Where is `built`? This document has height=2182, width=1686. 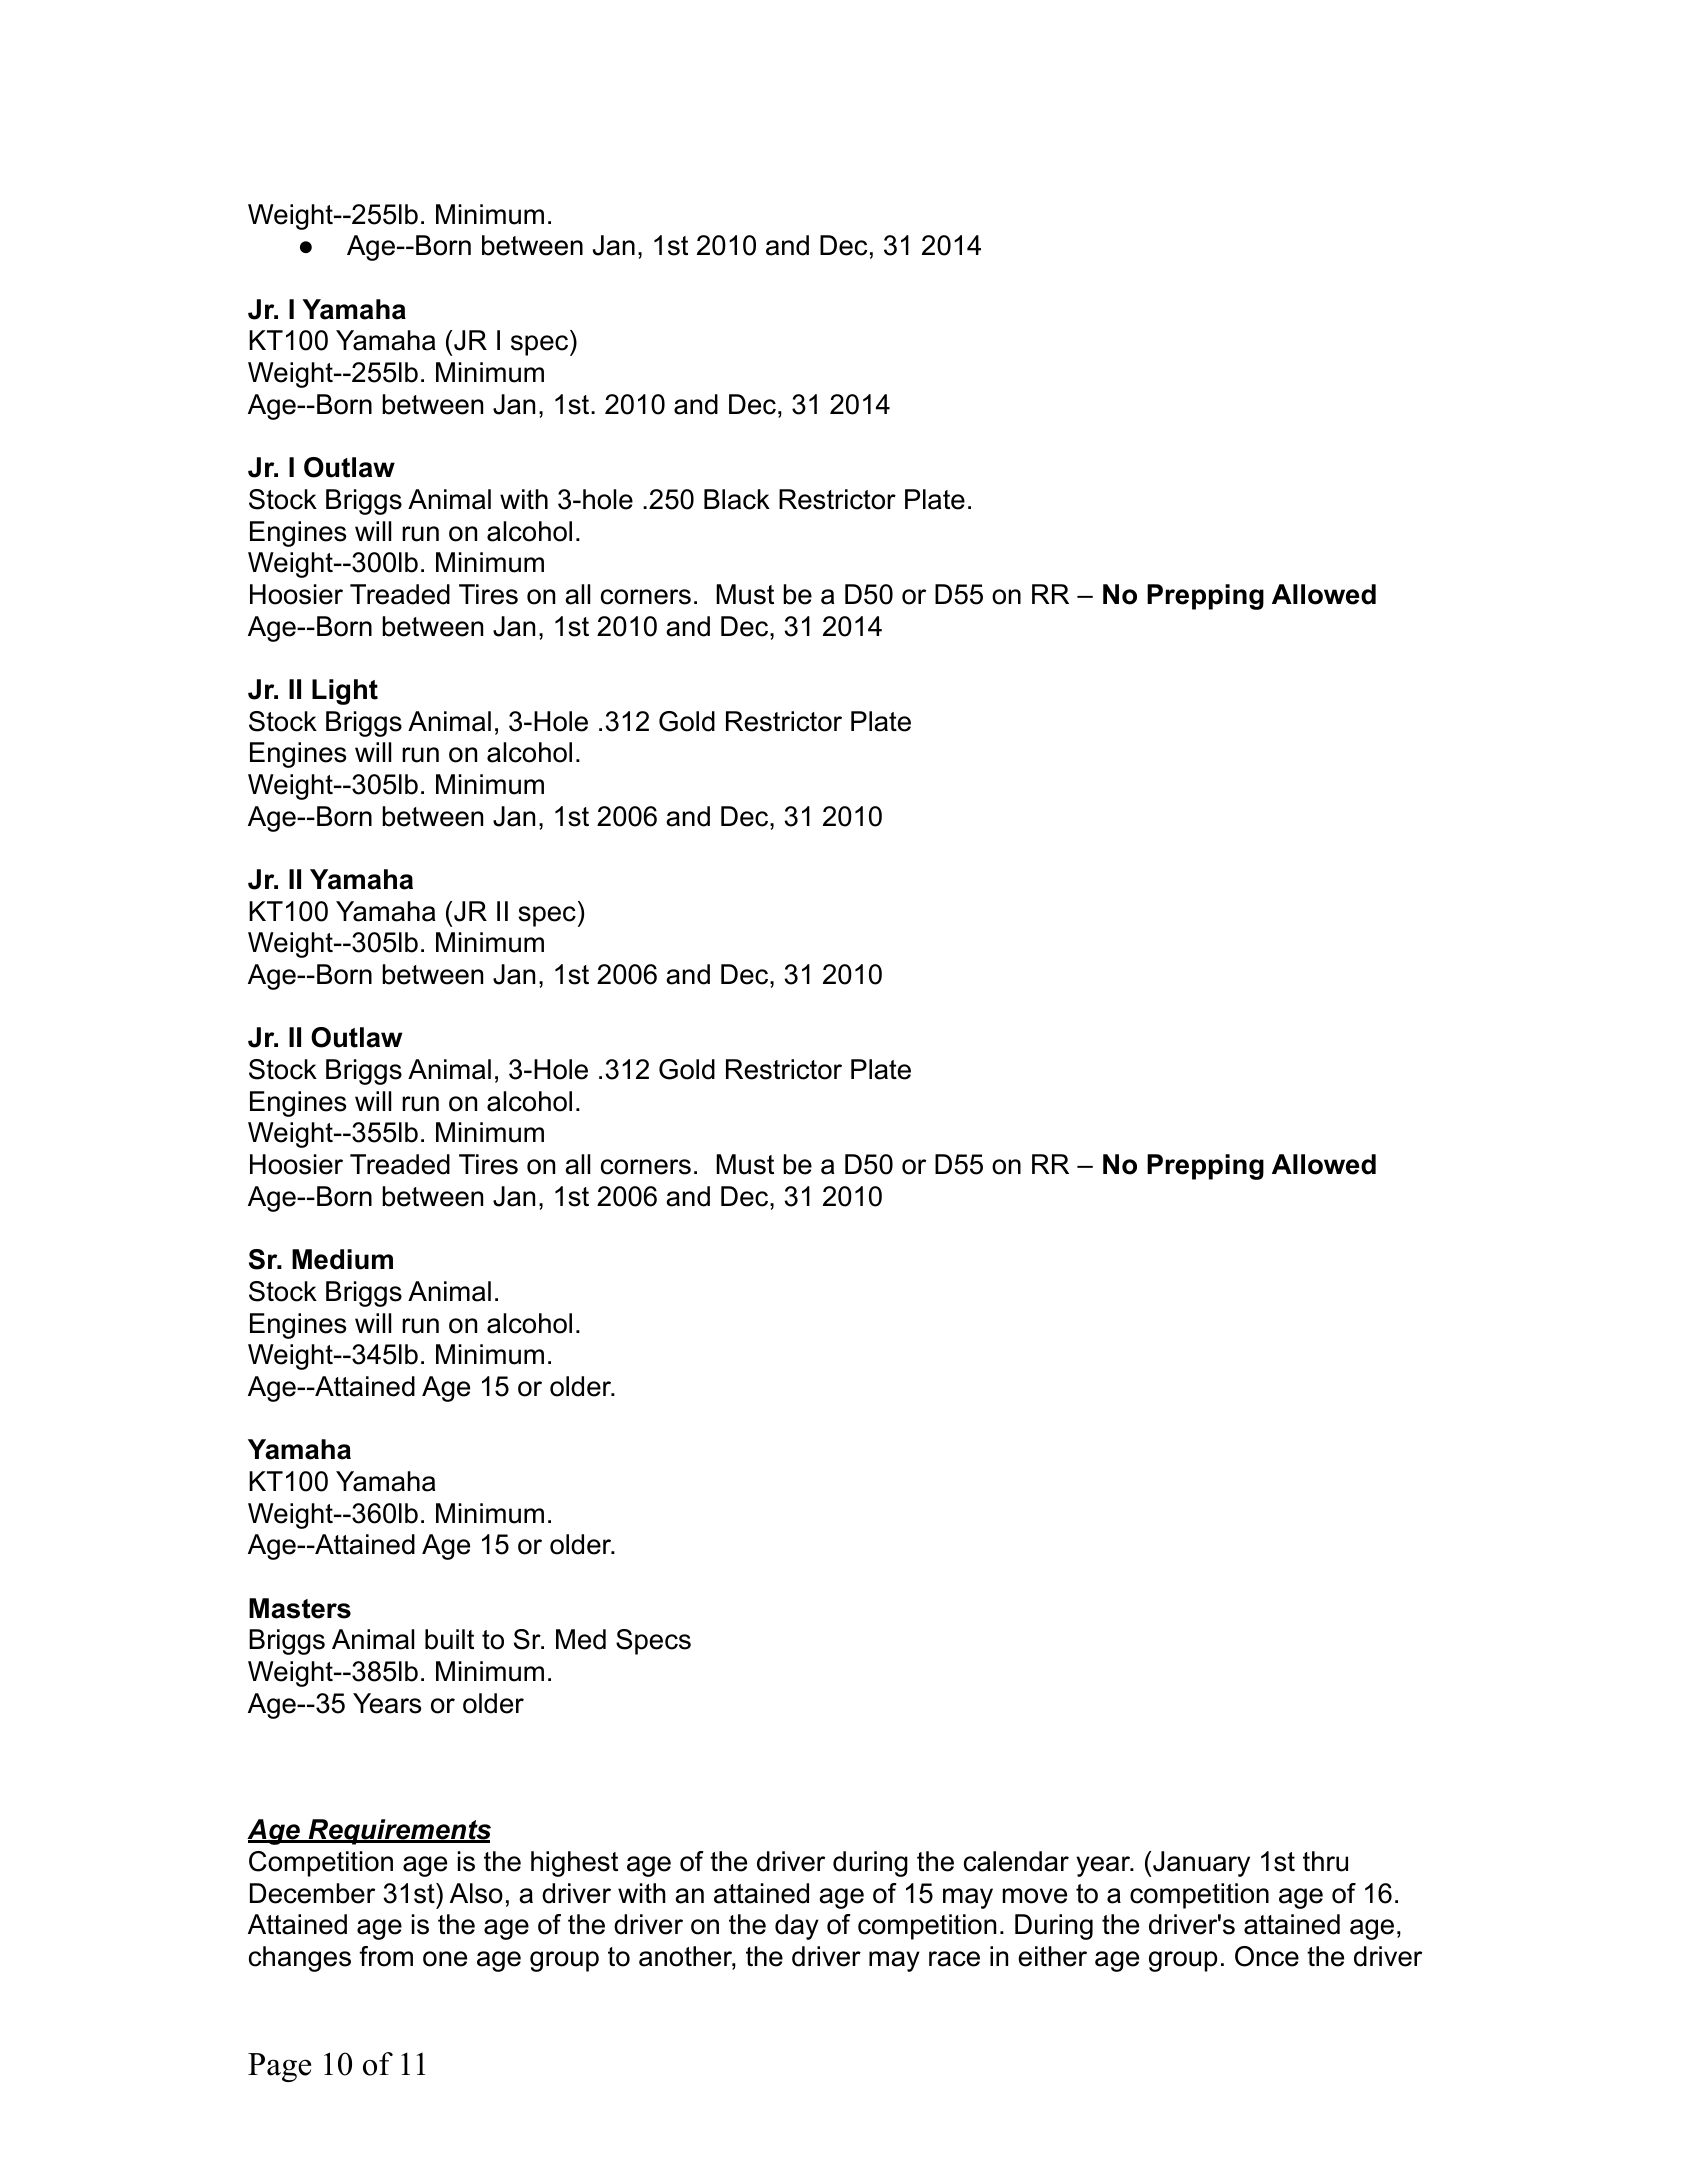
built is located at coordinates (449, 1639).
